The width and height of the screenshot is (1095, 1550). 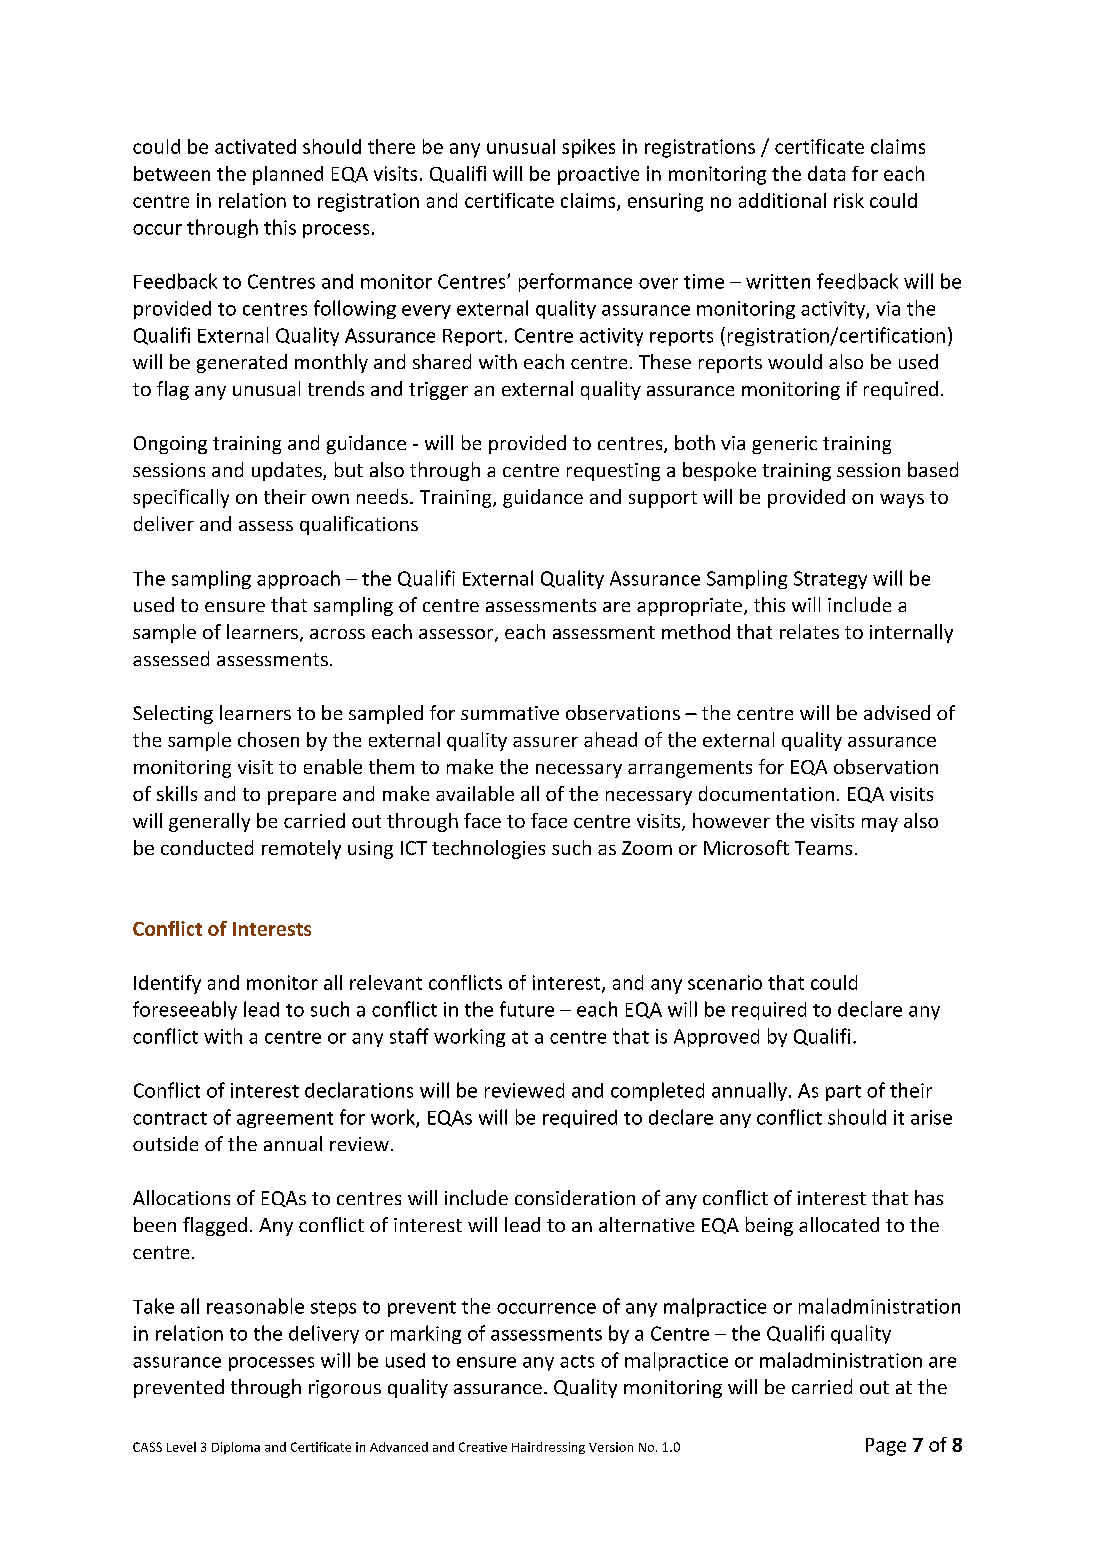 What do you see at coordinates (826, 173) in the screenshot?
I see `data` at bounding box center [826, 173].
